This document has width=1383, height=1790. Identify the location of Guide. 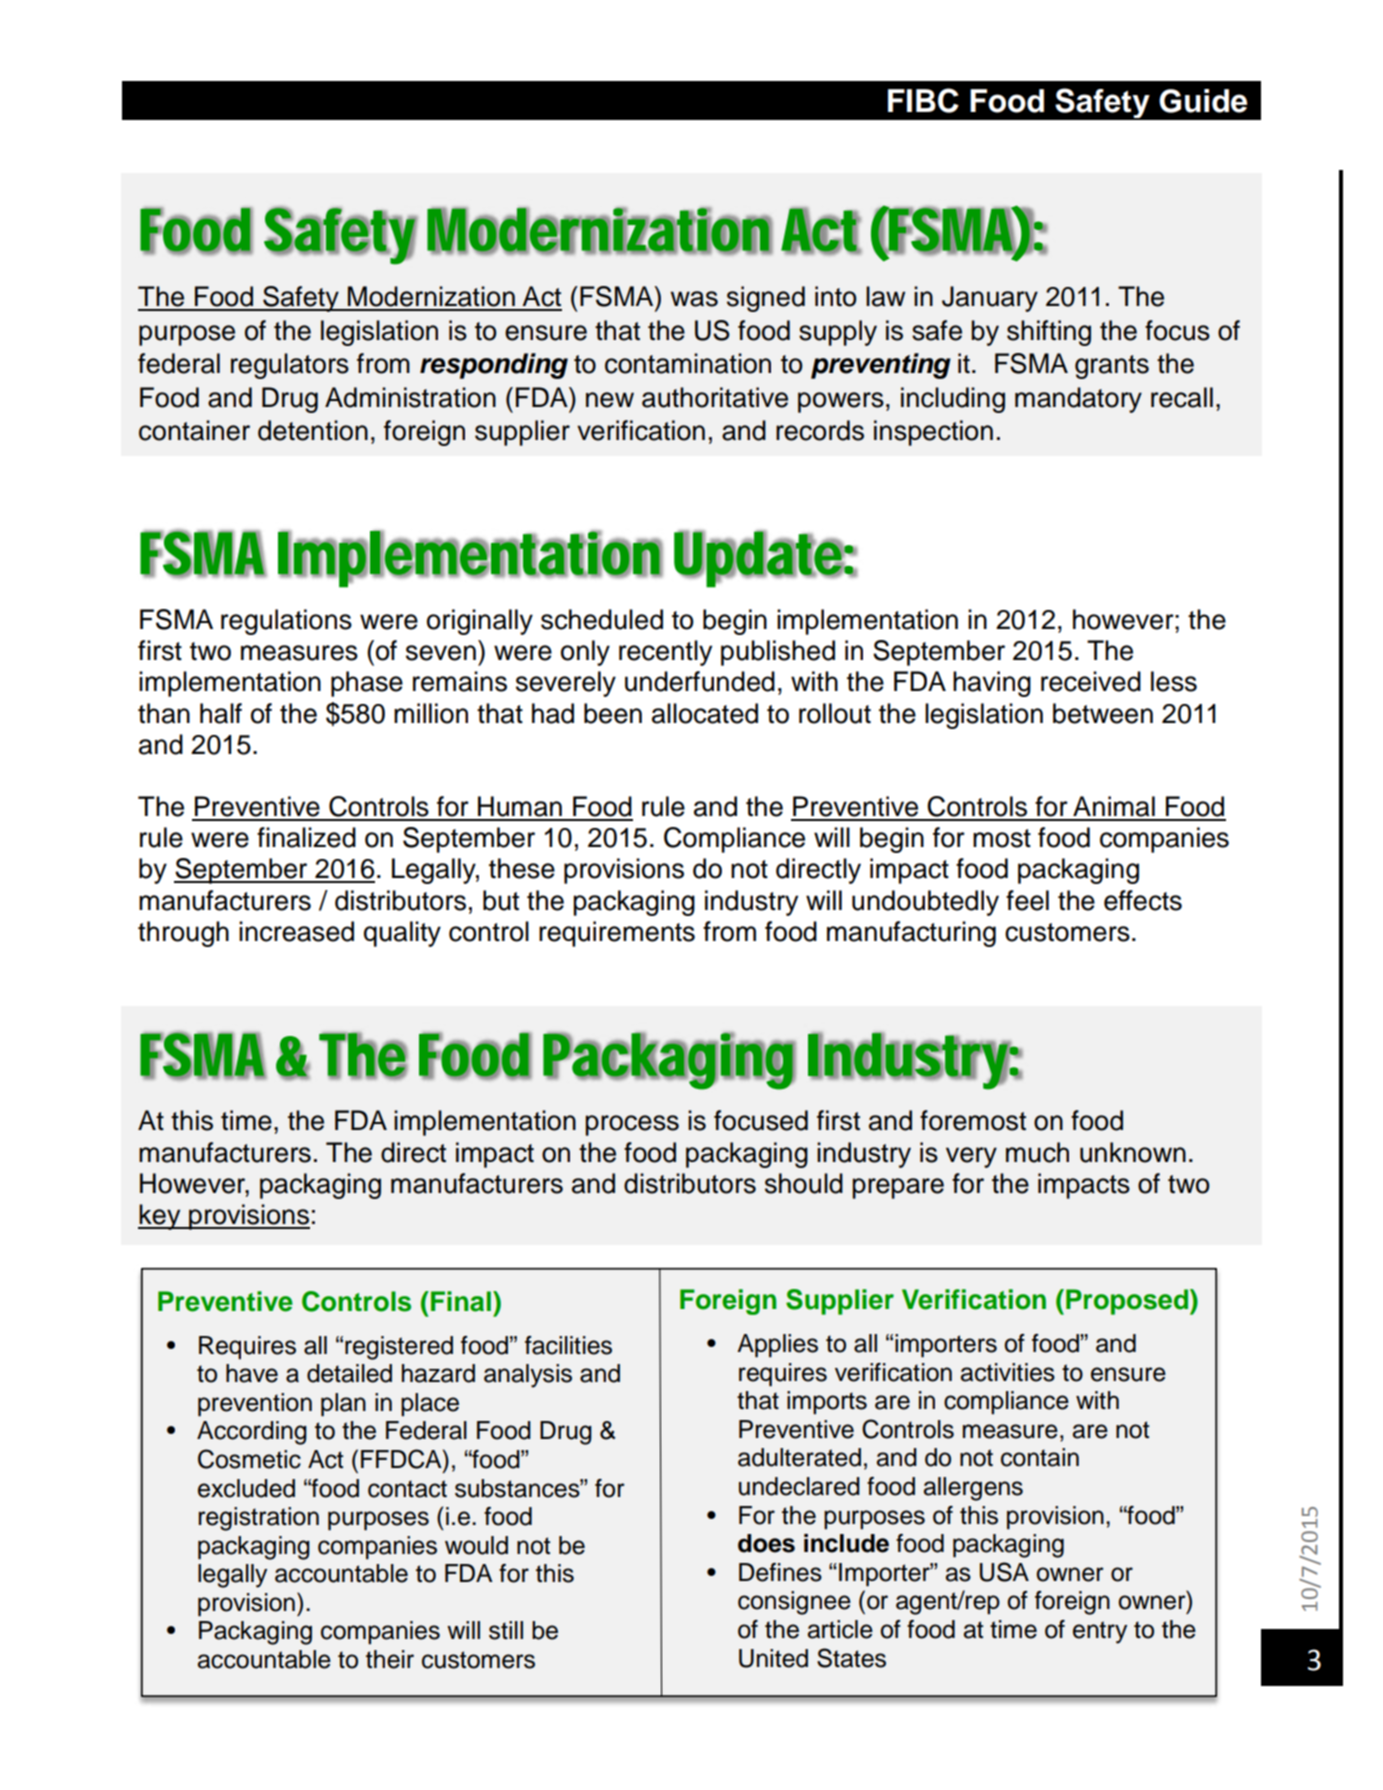
(1203, 101).
